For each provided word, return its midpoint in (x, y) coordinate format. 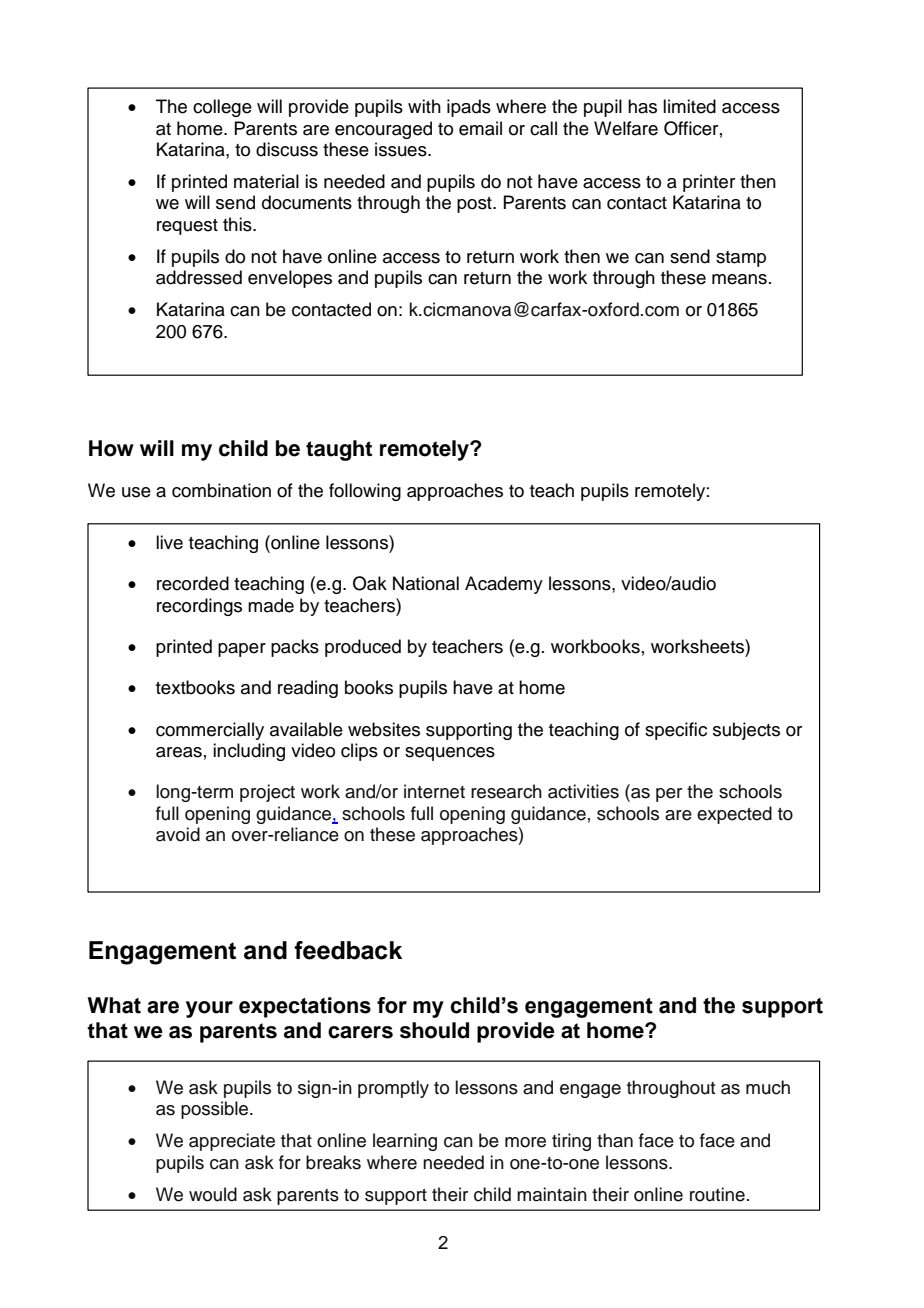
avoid (178, 834)
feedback (348, 950)
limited (689, 106)
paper (242, 650)
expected (734, 815)
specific (676, 731)
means (739, 279)
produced (363, 648)
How (111, 448)
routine (717, 1194)
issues (402, 149)
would (213, 1194)
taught (339, 450)
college (222, 108)
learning (405, 1142)
